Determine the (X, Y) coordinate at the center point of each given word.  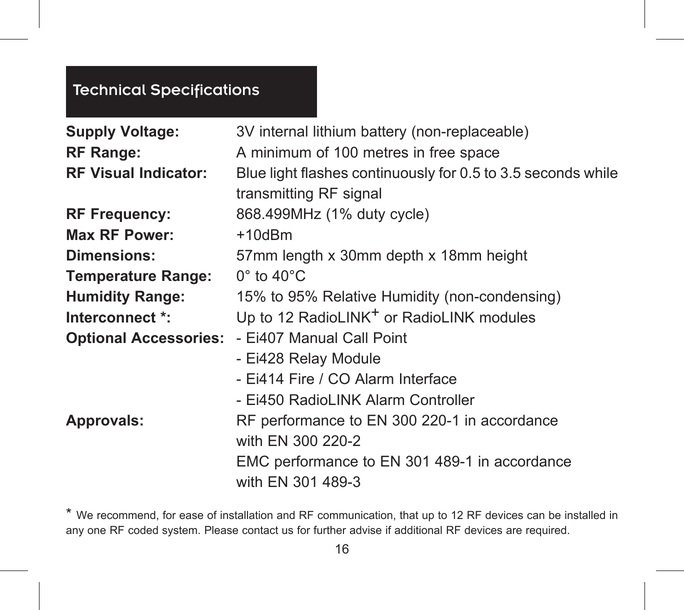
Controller (442, 400)
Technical (109, 89)
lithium (334, 131)
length (303, 256)
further (329, 529)
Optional (96, 339)
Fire (302, 379)
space (479, 155)
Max (81, 234)
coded (143, 530)
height (507, 256)
